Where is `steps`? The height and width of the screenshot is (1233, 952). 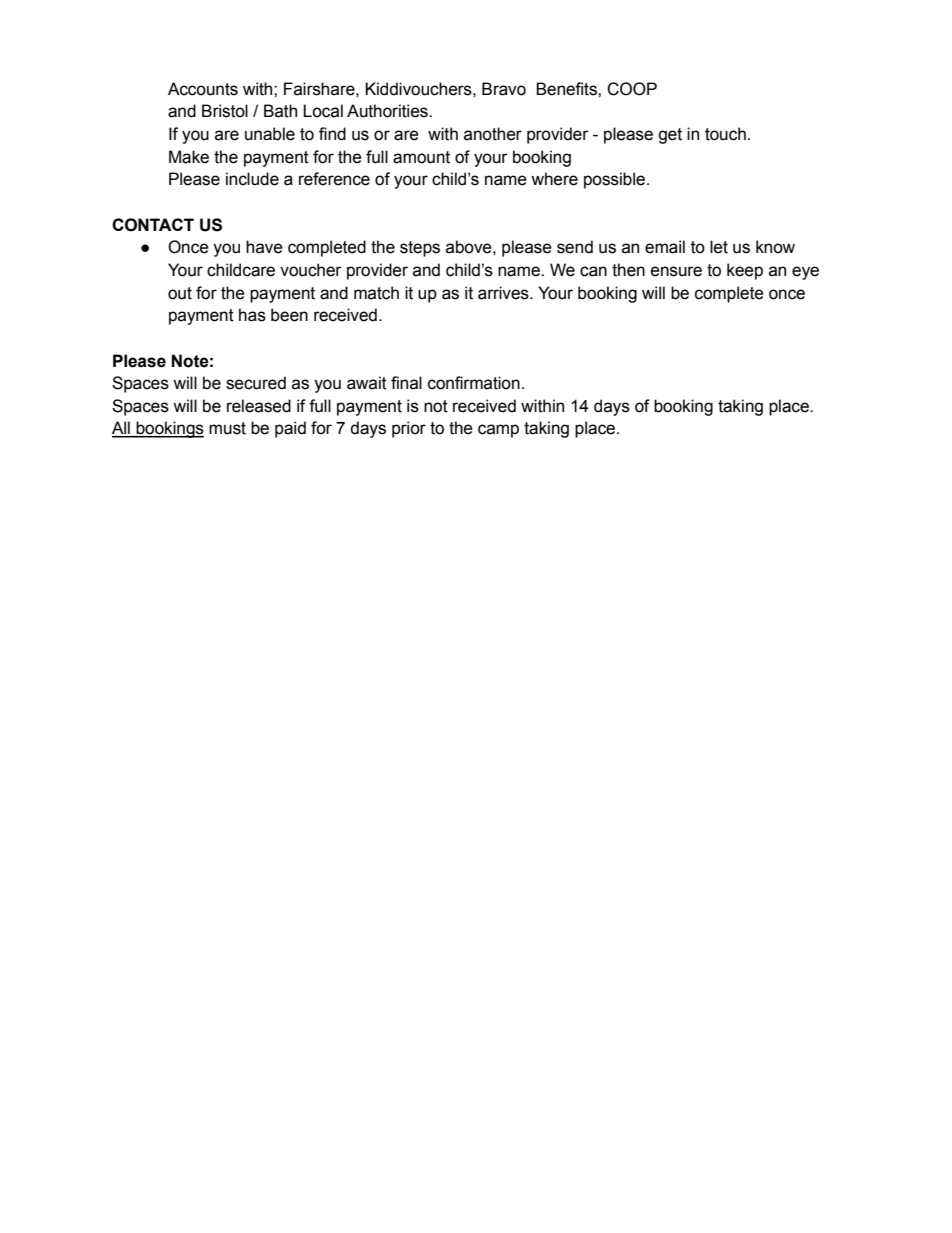 steps is located at coordinates (420, 249).
